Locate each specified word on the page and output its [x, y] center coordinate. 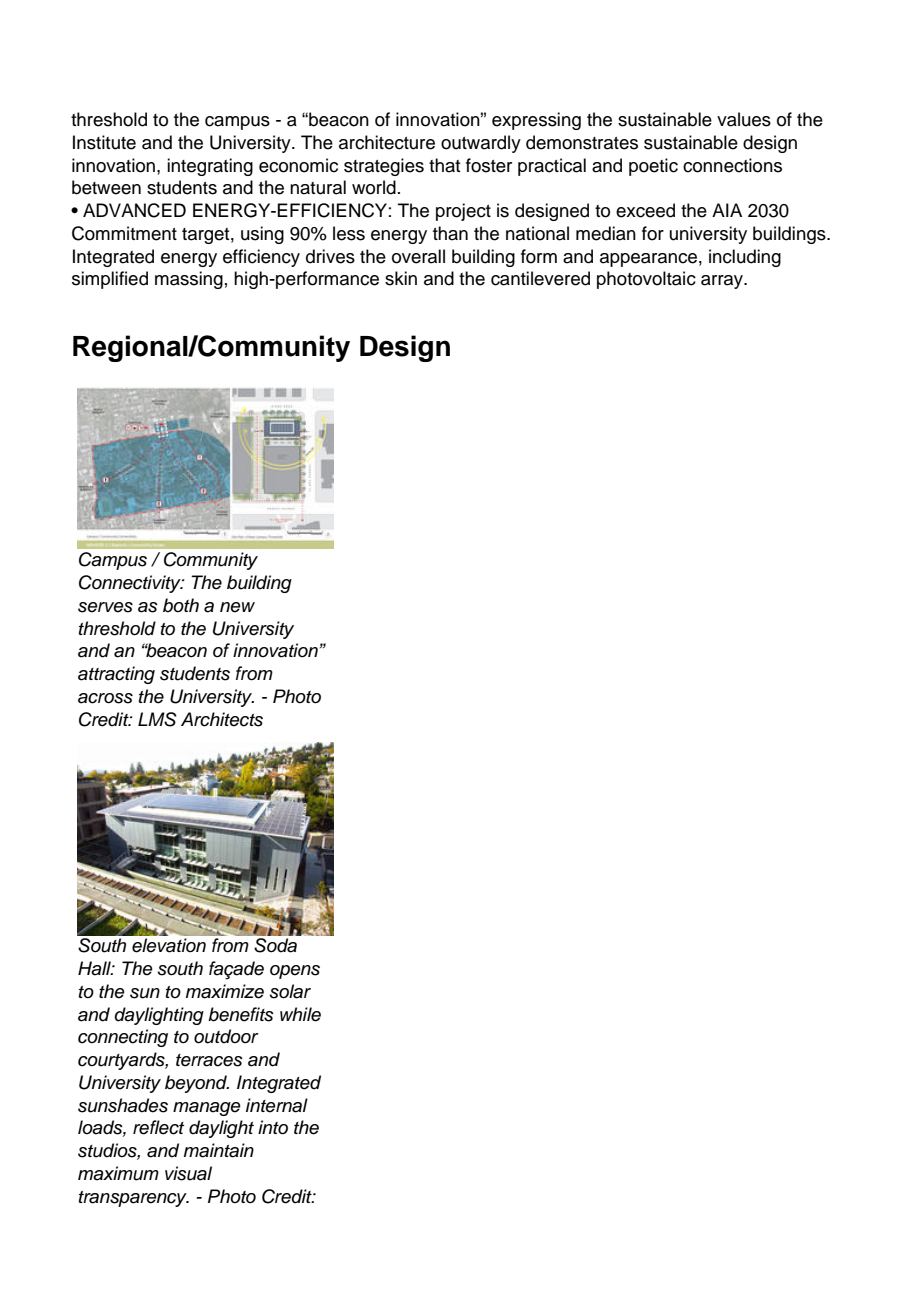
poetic [653, 167]
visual [188, 1173]
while [300, 1014]
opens [295, 972]
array [723, 282]
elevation [169, 945]
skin [401, 278]
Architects [222, 719]
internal [277, 1105]
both [181, 605]
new [237, 607]
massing [189, 280]
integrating [210, 167]
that [444, 165]
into [273, 1127]
